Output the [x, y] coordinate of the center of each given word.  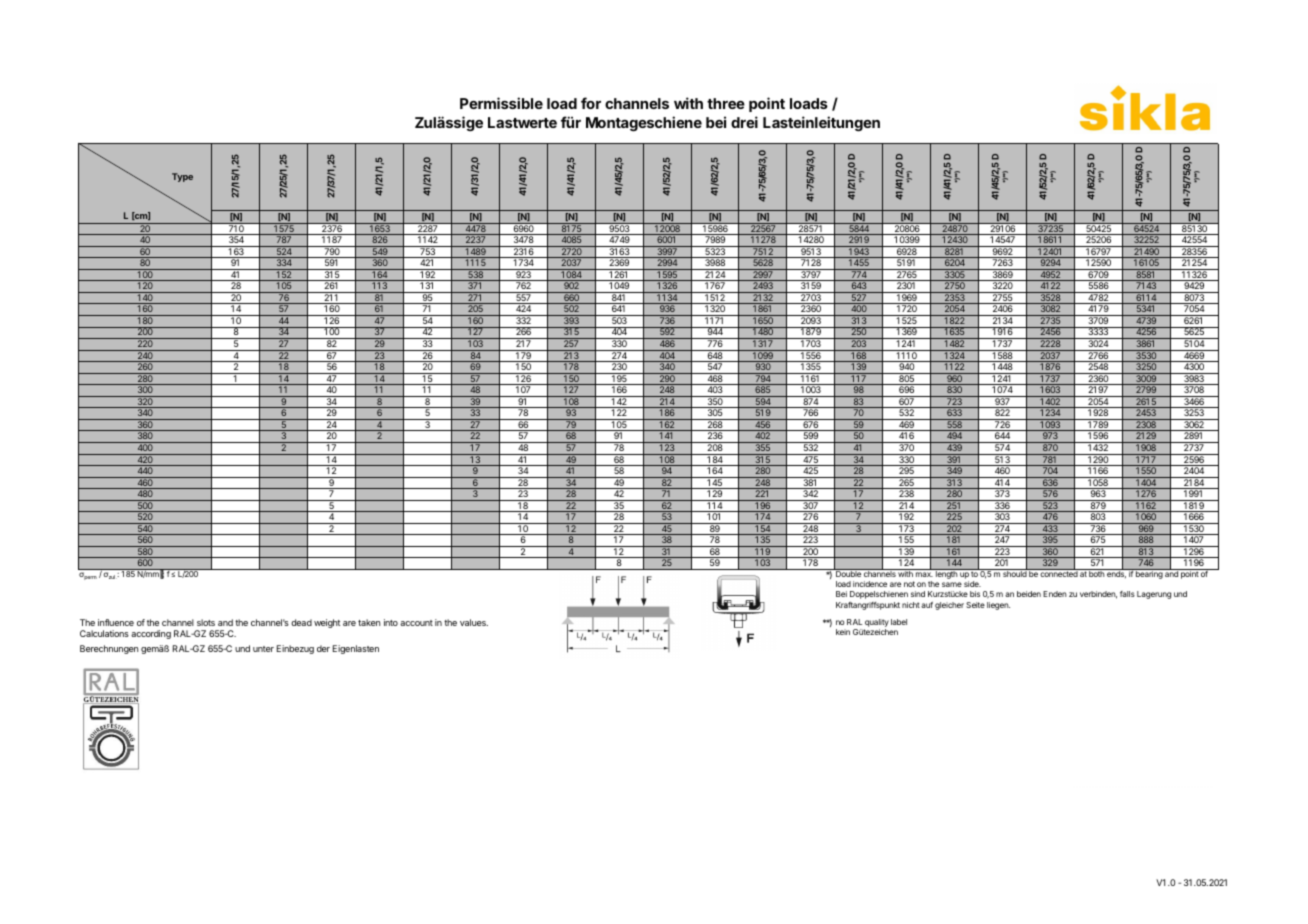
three [726, 103]
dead [301, 622]
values [474, 622]
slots [206, 622]
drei [744, 122]
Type [182, 177]
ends [1116, 573]
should [1014, 573]
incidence [870, 584]
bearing [1149, 574]
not [909, 584]
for [591, 103]
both [1096, 573]
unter [263, 649]
